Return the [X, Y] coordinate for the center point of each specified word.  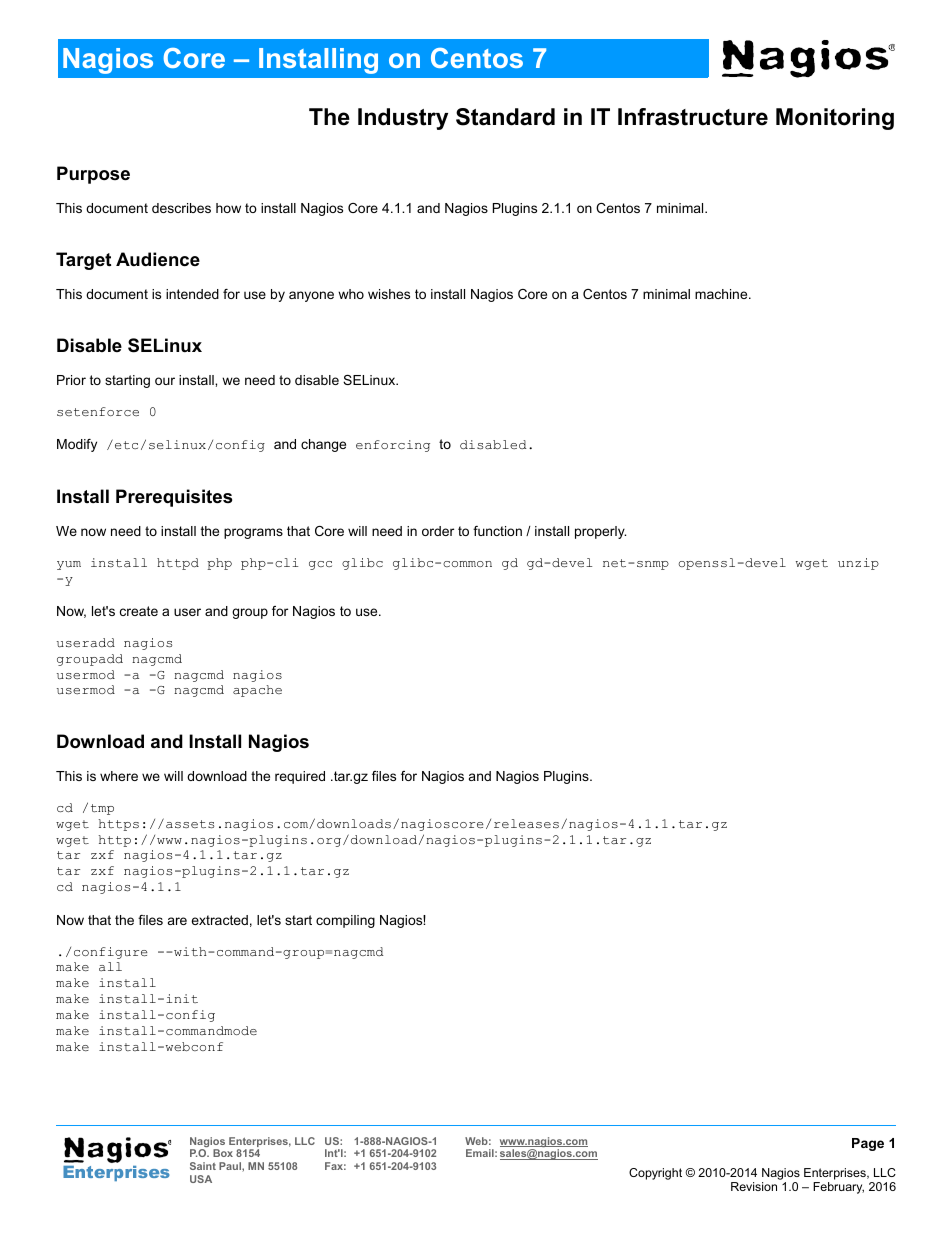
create [139, 611]
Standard [505, 117]
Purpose [93, 175]
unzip [858, 564]
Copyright [655, 1174]
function [497, 531]
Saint [203, 1166]
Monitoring [835, 119]
